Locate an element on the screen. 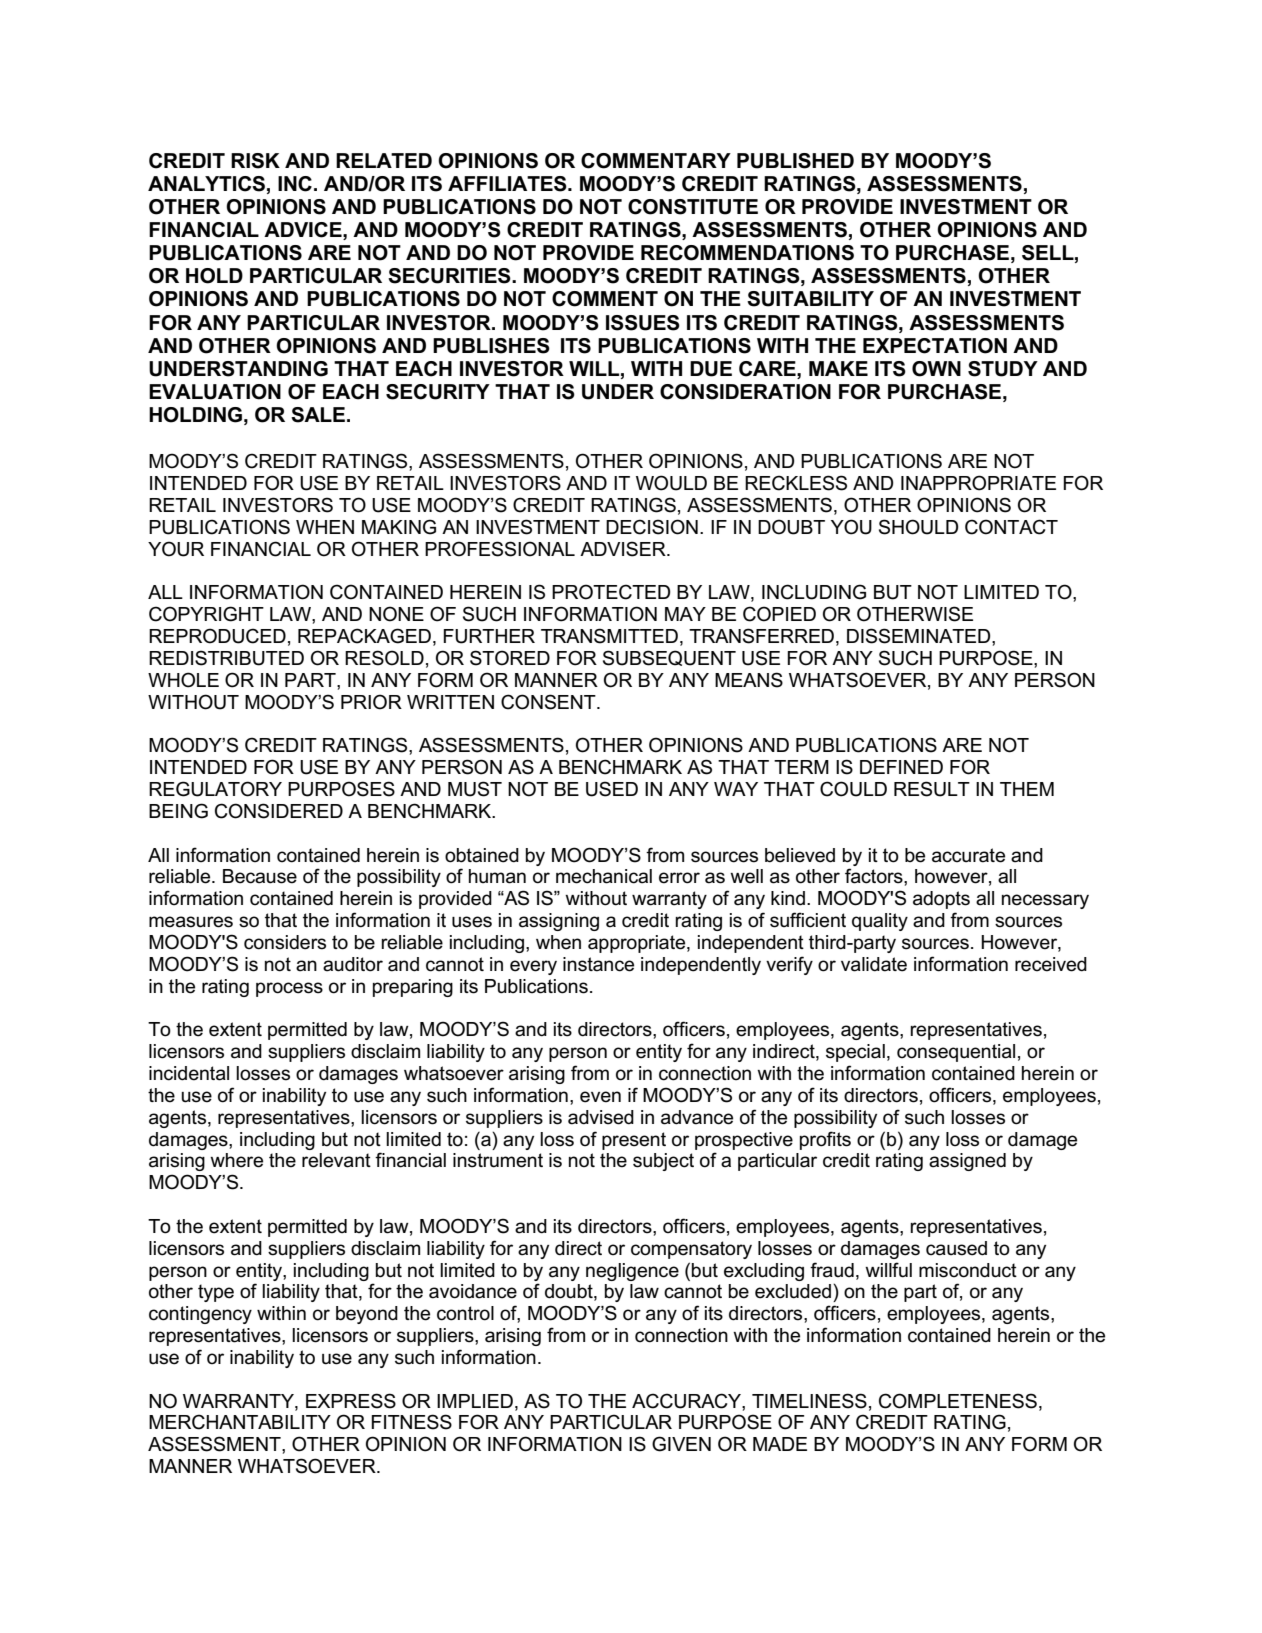 The image size is (1262, 1633). CONSTITUTE is located at coordinates (693, 207).
